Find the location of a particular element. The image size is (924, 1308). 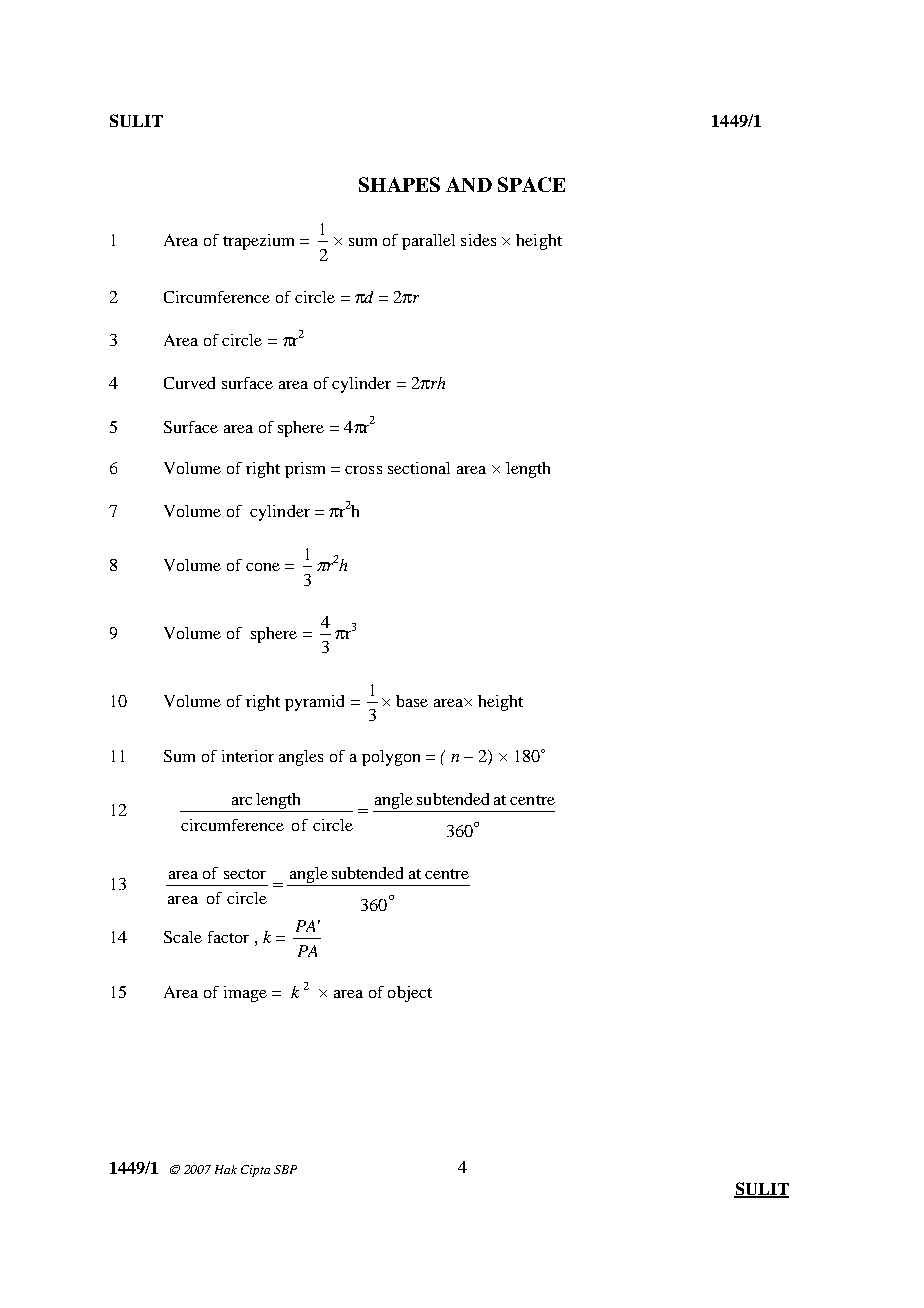

polygon is located at coordinates (391, 758).
